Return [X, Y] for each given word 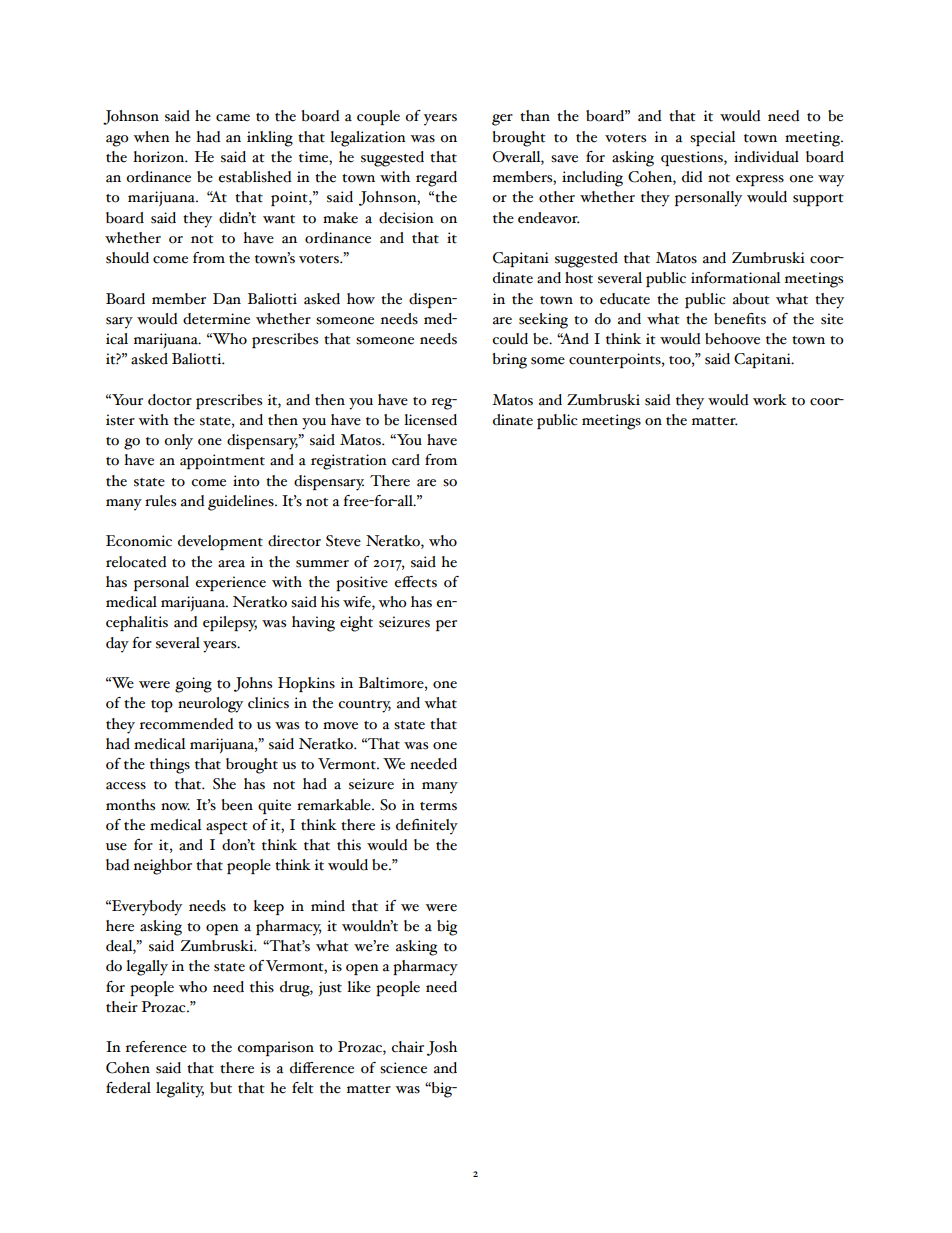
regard [436, 179]
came [233, 118]
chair [407, 1047]
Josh [442, 1048]
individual [766, 157]
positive [362, 583]
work [770, 400]
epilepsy [230, 624]
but [221, 1088]
